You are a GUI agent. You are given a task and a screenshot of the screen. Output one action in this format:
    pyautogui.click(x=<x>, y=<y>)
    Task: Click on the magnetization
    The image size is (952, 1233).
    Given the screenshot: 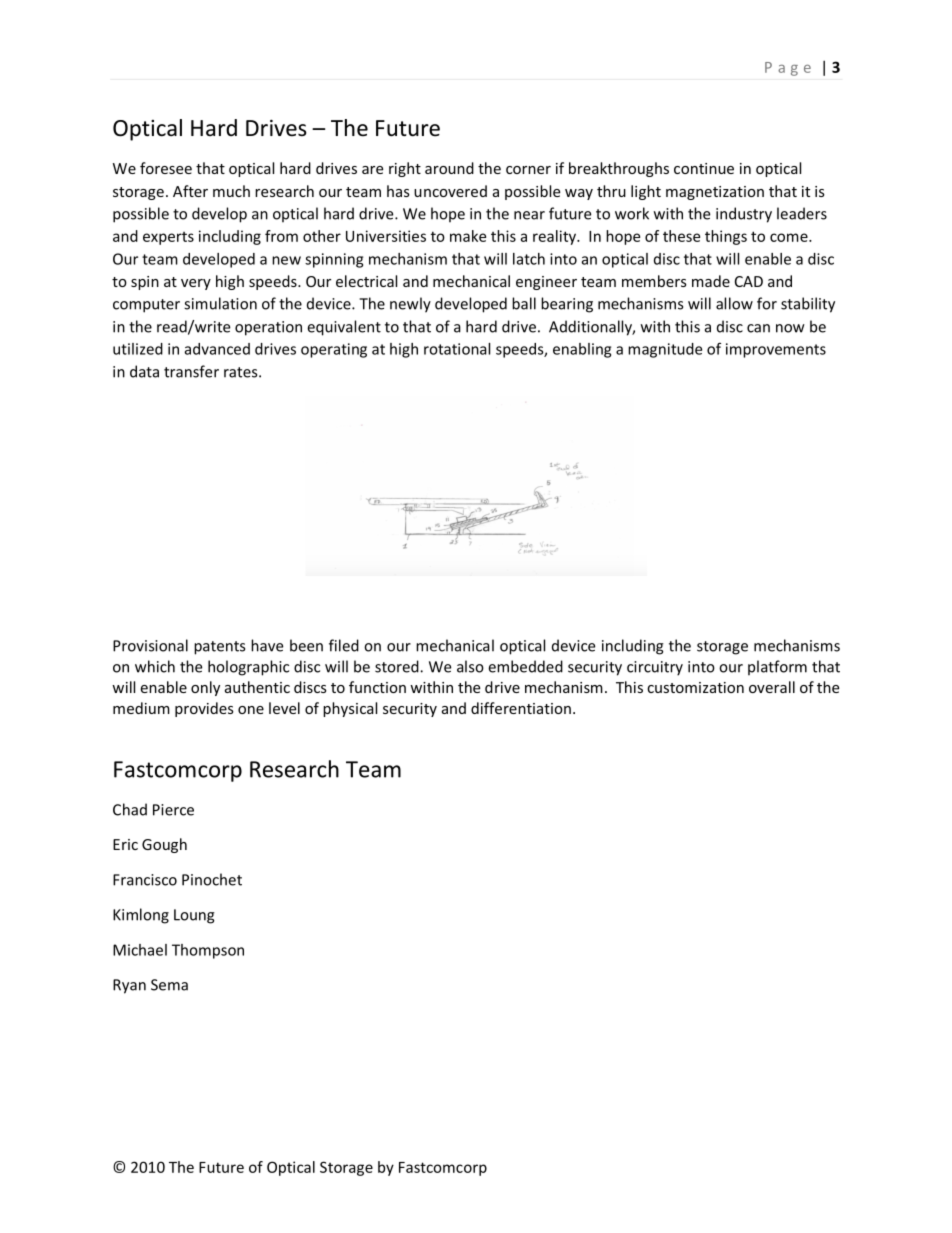 What is the action you would take?
    pyautogui.click(x=715, y=193)
